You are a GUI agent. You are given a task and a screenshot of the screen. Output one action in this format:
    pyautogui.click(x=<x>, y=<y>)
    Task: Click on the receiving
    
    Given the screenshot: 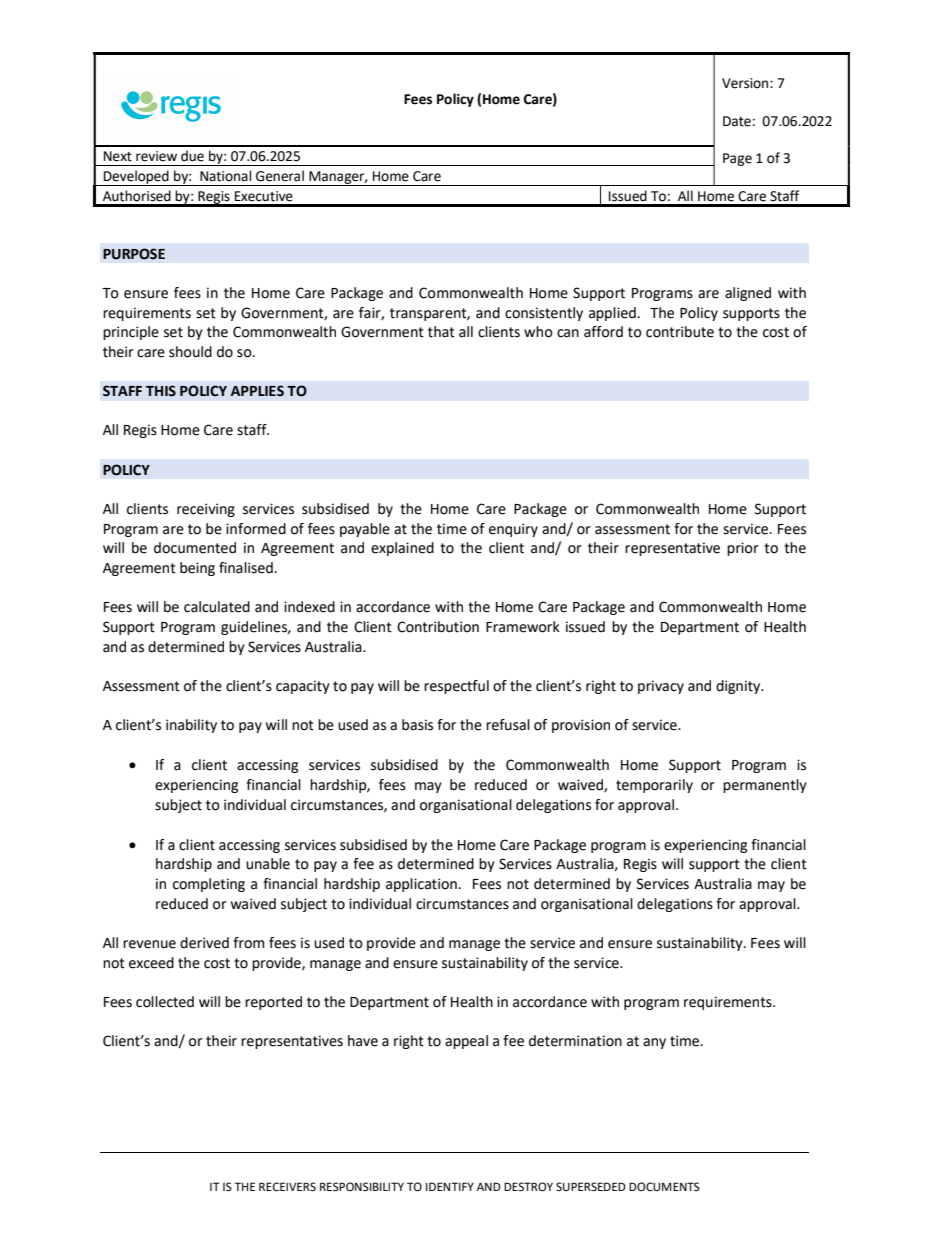 What is the action you would take?
    pyautogui.click(x=206, y=510)
